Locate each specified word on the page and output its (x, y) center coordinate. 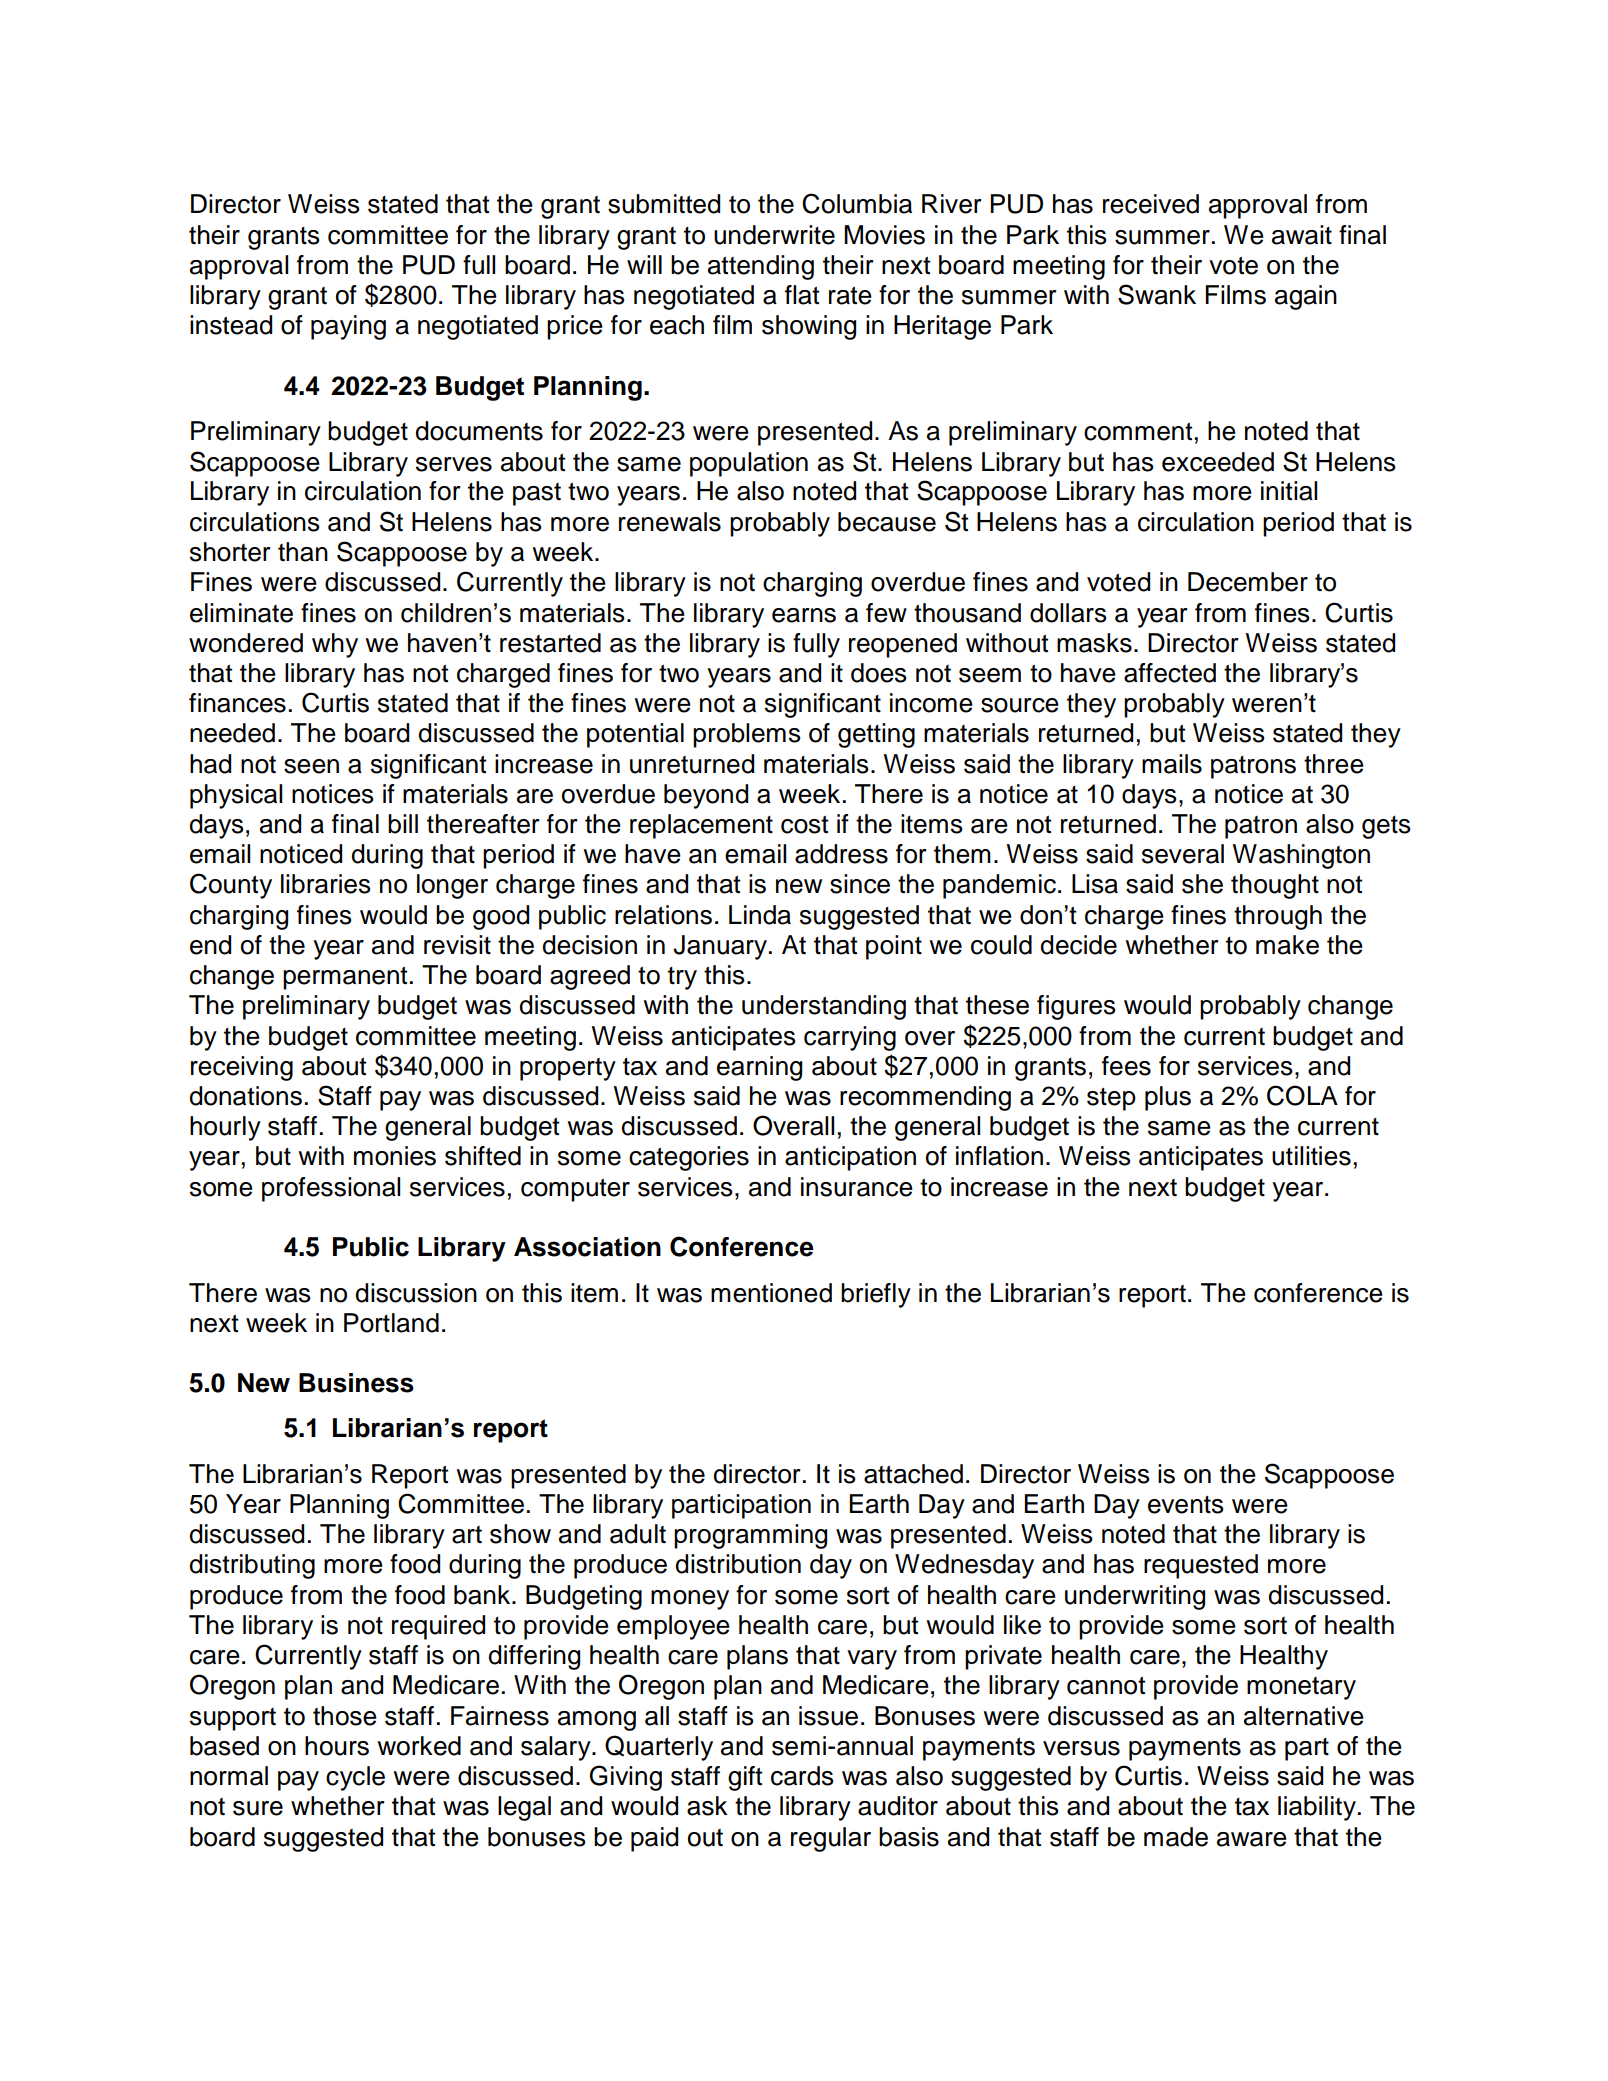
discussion (416, 1293)
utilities (1311, 1156)
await (1302, 235)
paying (348, 327)
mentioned (771, 1293)
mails (1172, 764)
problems (747, 735)
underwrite (774, 235)
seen (311, 766)
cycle (355, 1778)
